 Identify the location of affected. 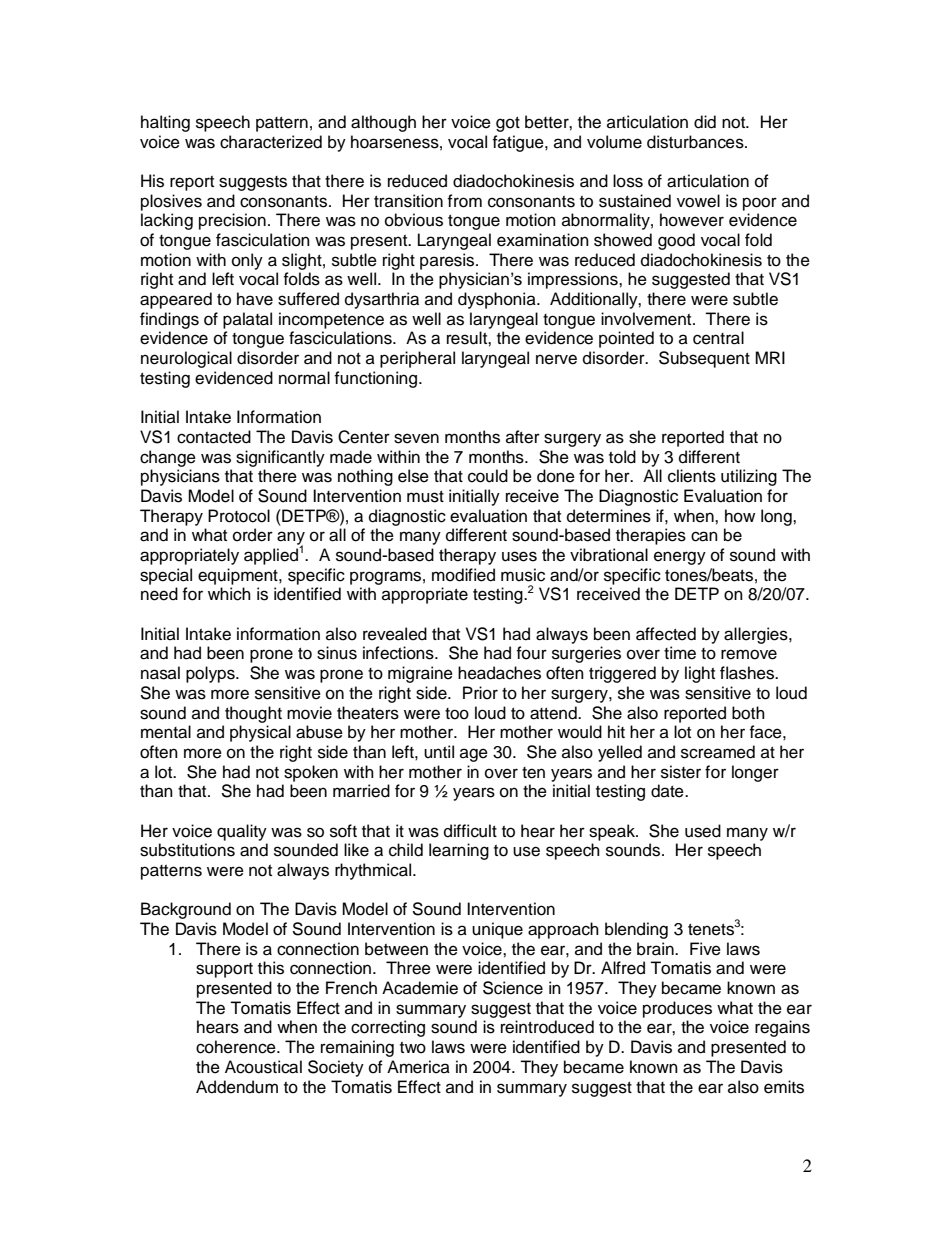
(666, 634).
